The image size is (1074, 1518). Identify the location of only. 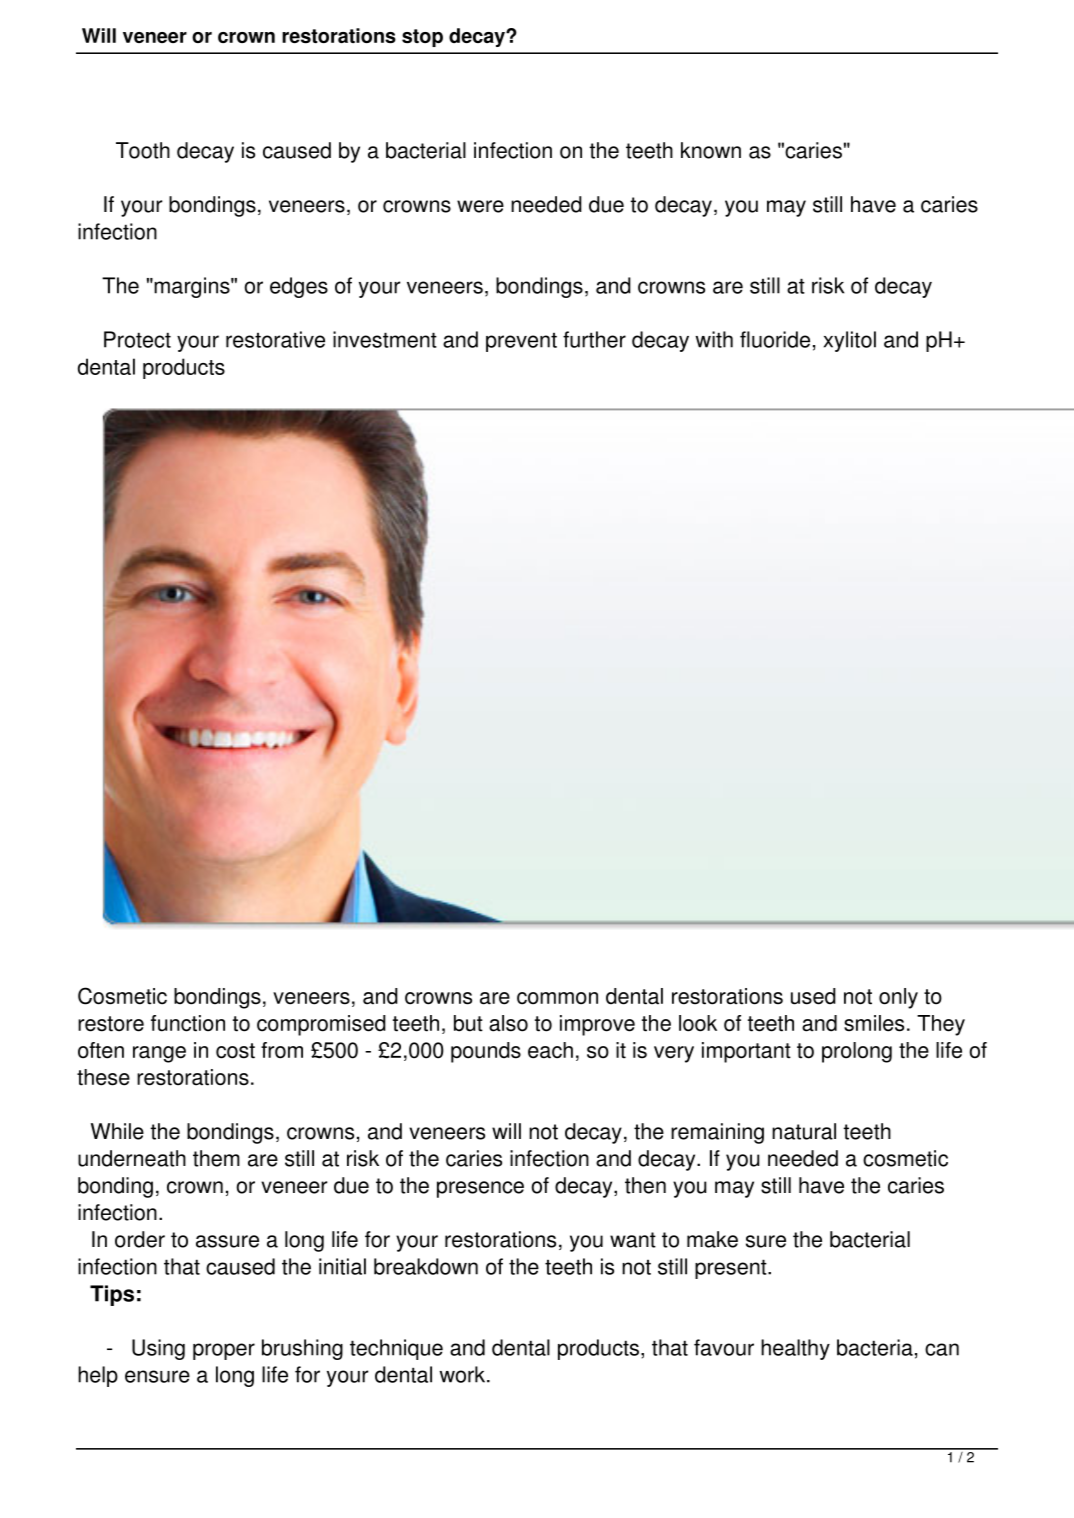
(898, 998).
